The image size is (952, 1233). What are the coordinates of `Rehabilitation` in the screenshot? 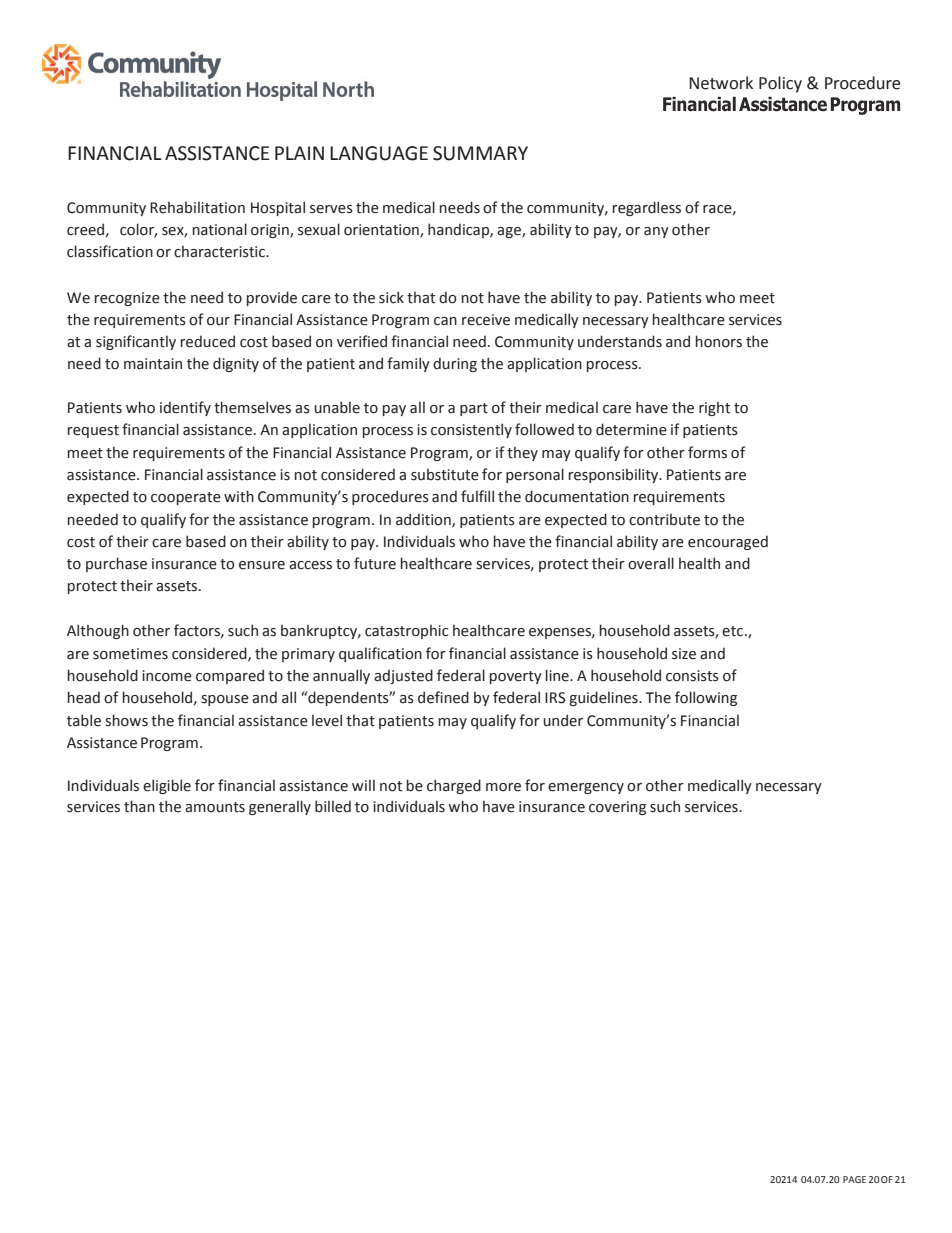 It's located at (197, 208).
